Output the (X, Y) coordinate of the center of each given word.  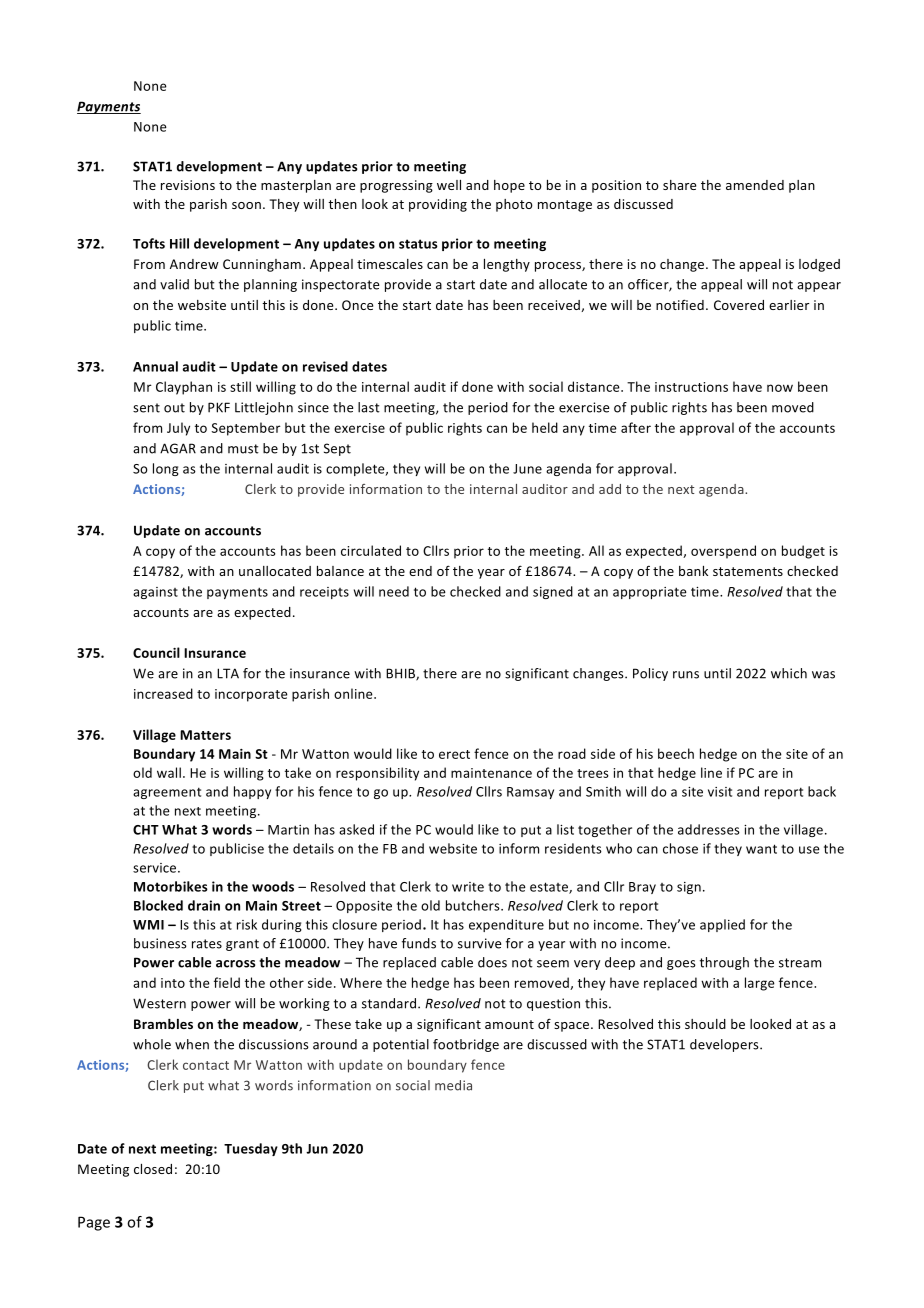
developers (725, 1045)
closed (153, 1169)
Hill (179, 243)
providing (438, 205)
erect (454, 754)
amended (755, 185)
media (453, 1085)
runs (686, 675)
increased (163, 693)
